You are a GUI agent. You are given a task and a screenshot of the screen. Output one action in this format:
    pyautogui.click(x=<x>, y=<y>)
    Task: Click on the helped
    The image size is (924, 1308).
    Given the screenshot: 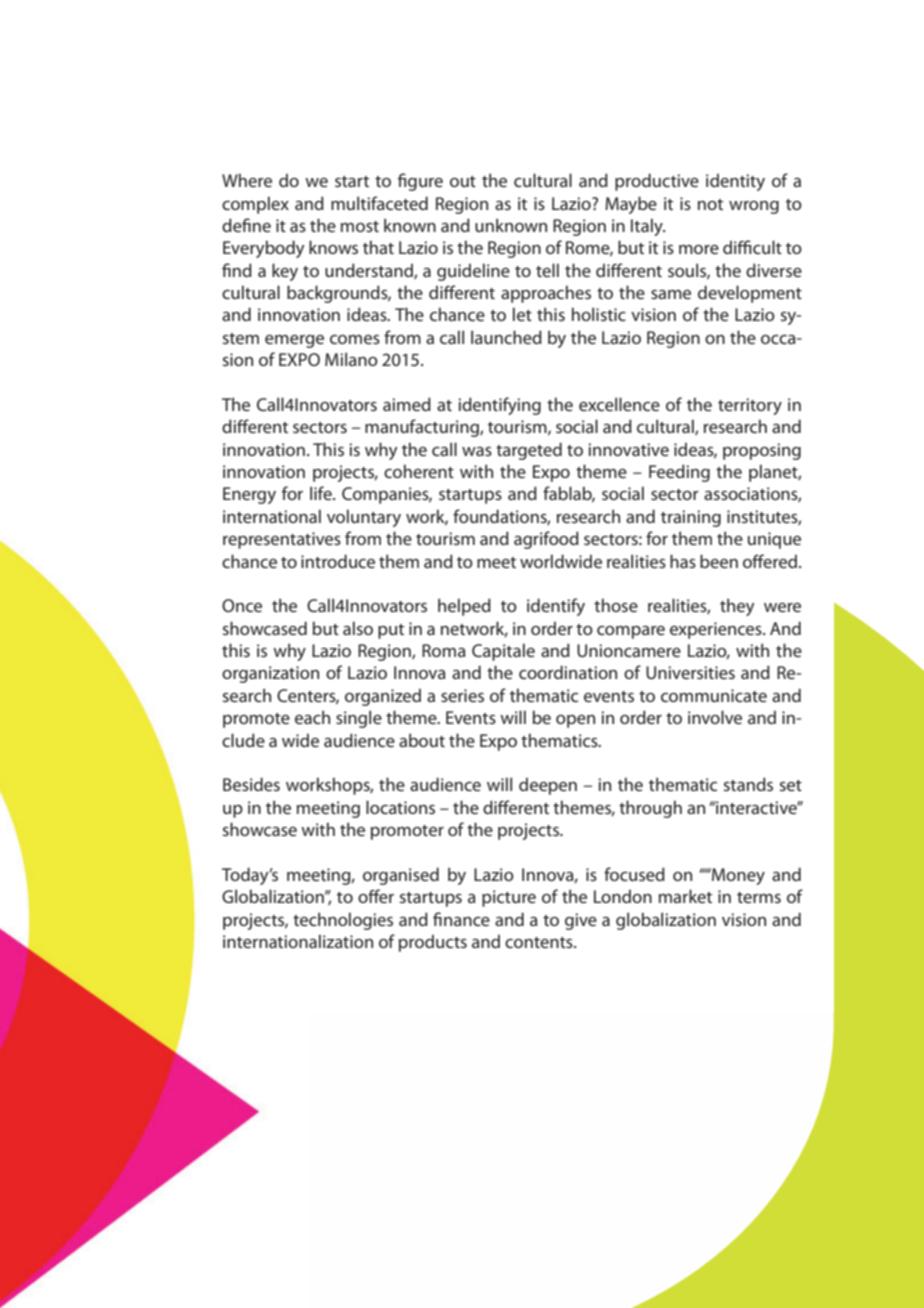 What is the action you would take?
    pyautogui.click(x=464, y=607)
